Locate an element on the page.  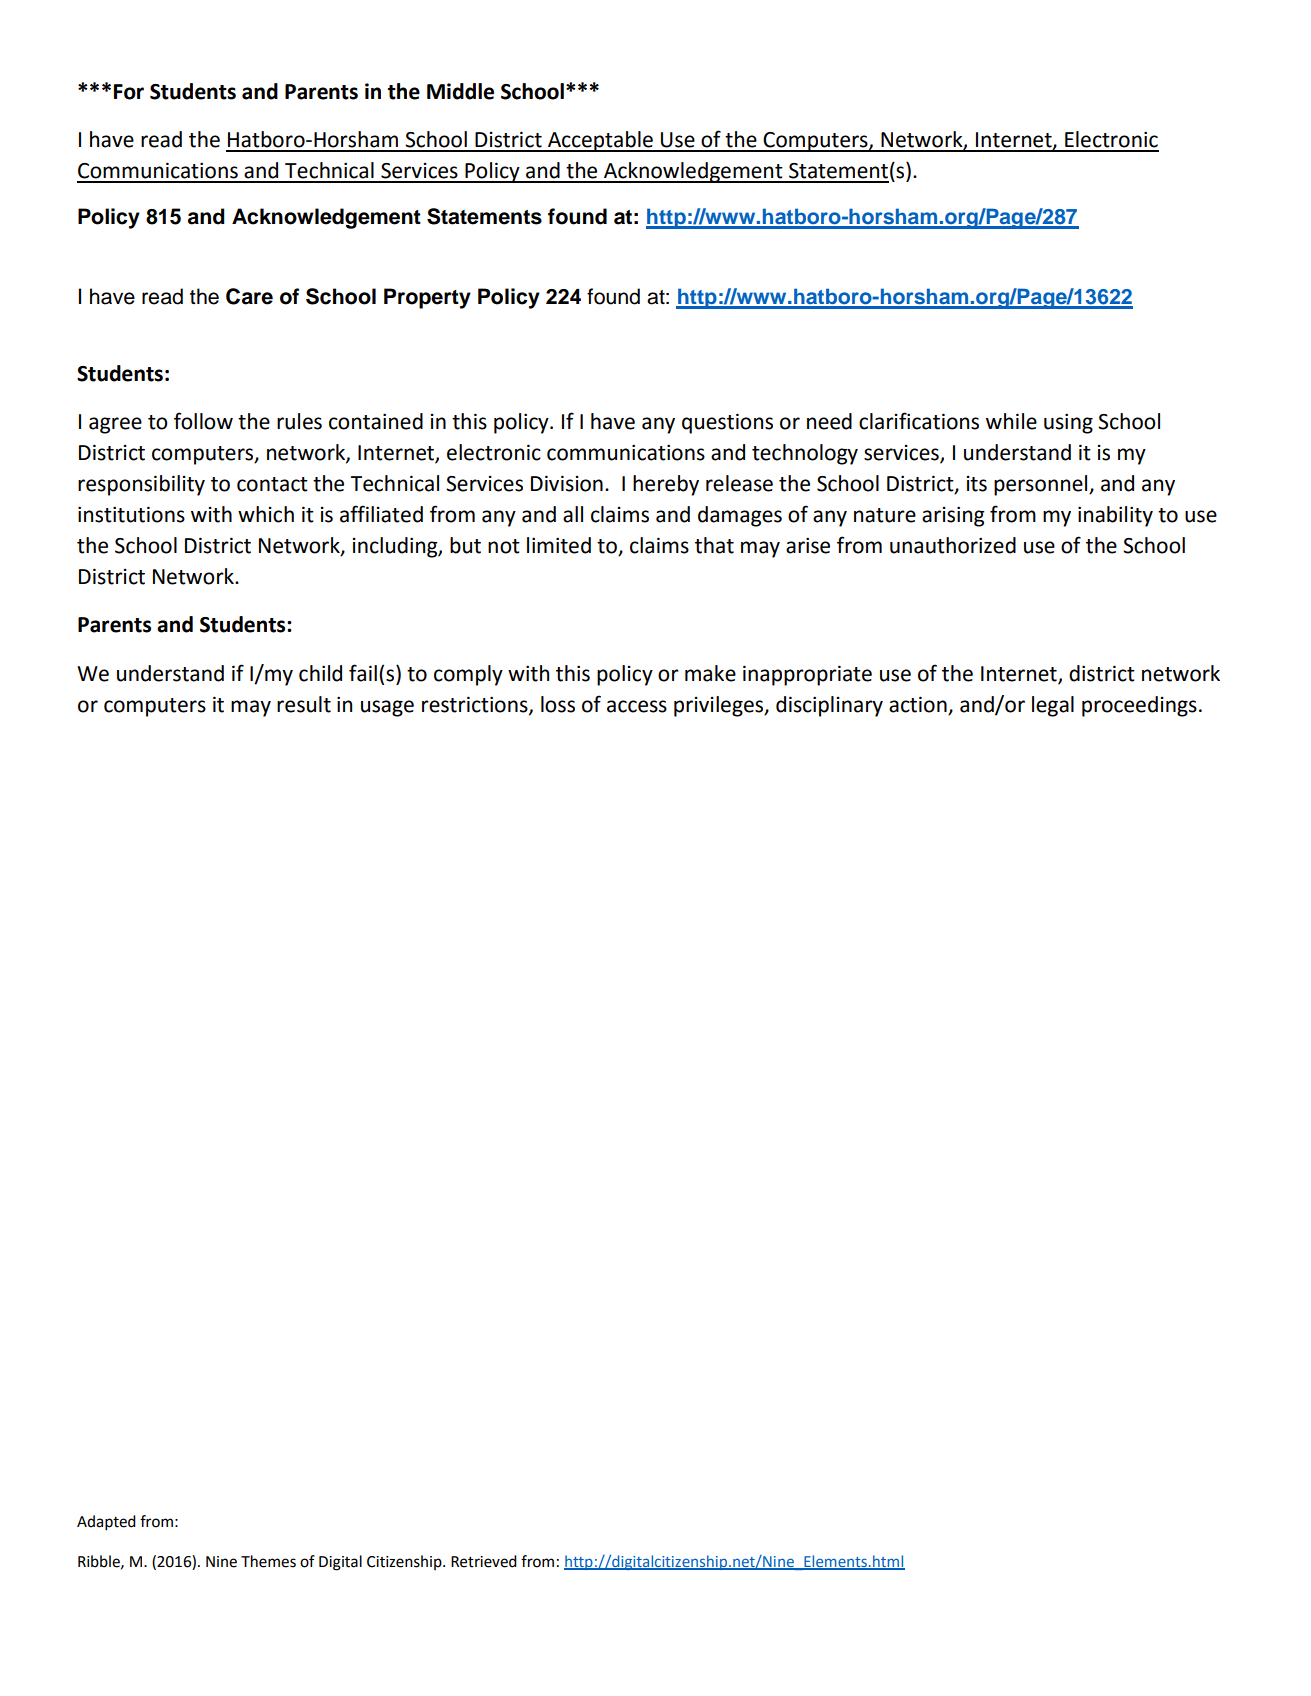
Themes is located at coordinates (268, 1561).
